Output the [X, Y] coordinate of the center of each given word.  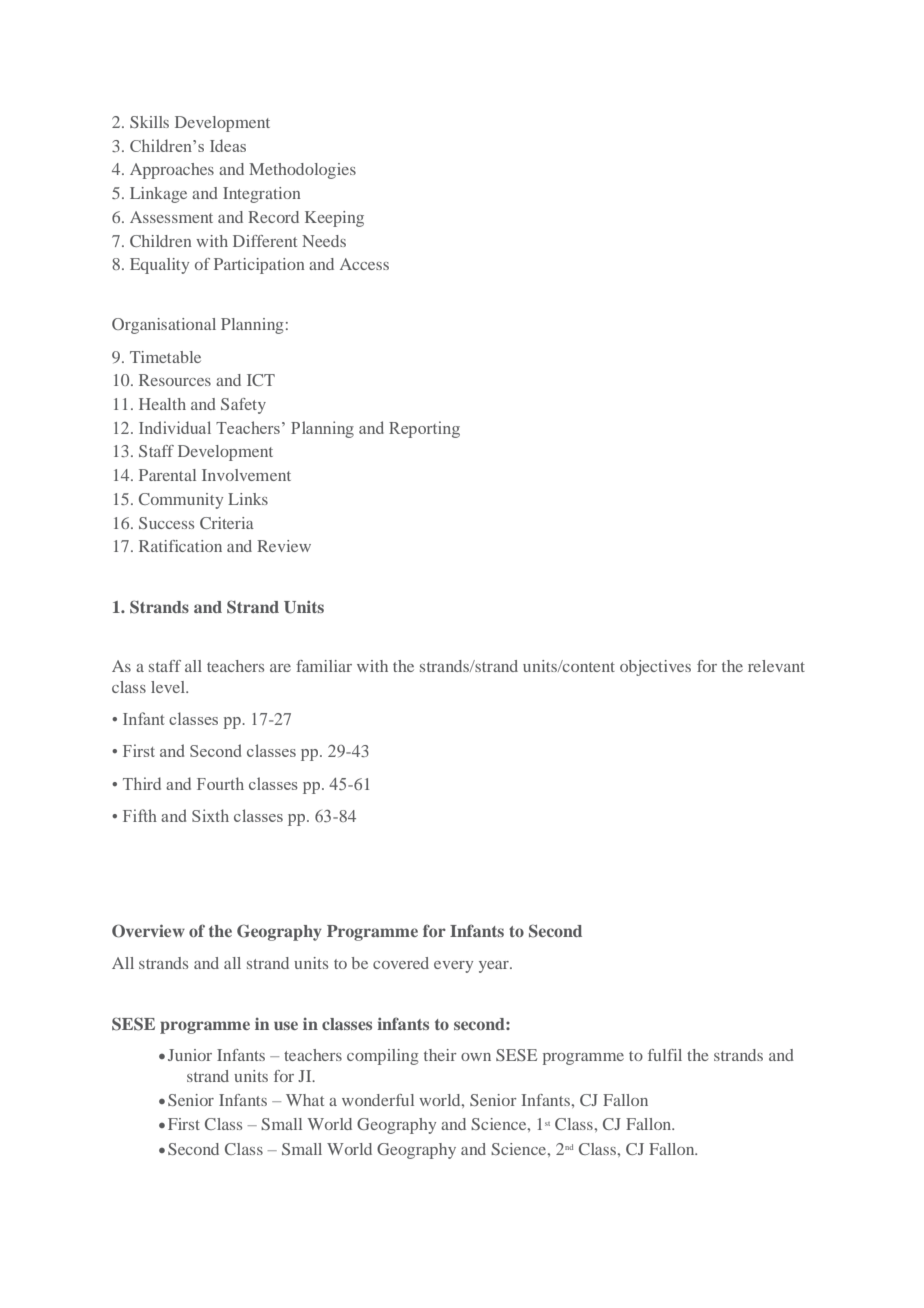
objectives [655, 668]
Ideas [228, 145]
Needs [324, 241]
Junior [190, 1055]
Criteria [227, 523]
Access [364, 264]
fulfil [665, 1055]
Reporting [424, 429]
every [453, 967]
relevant [776, 666]
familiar [324, 666]
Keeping [334, 219]
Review [284, 546]
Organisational [164, 326]
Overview [148, 931]
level [169, 687]
